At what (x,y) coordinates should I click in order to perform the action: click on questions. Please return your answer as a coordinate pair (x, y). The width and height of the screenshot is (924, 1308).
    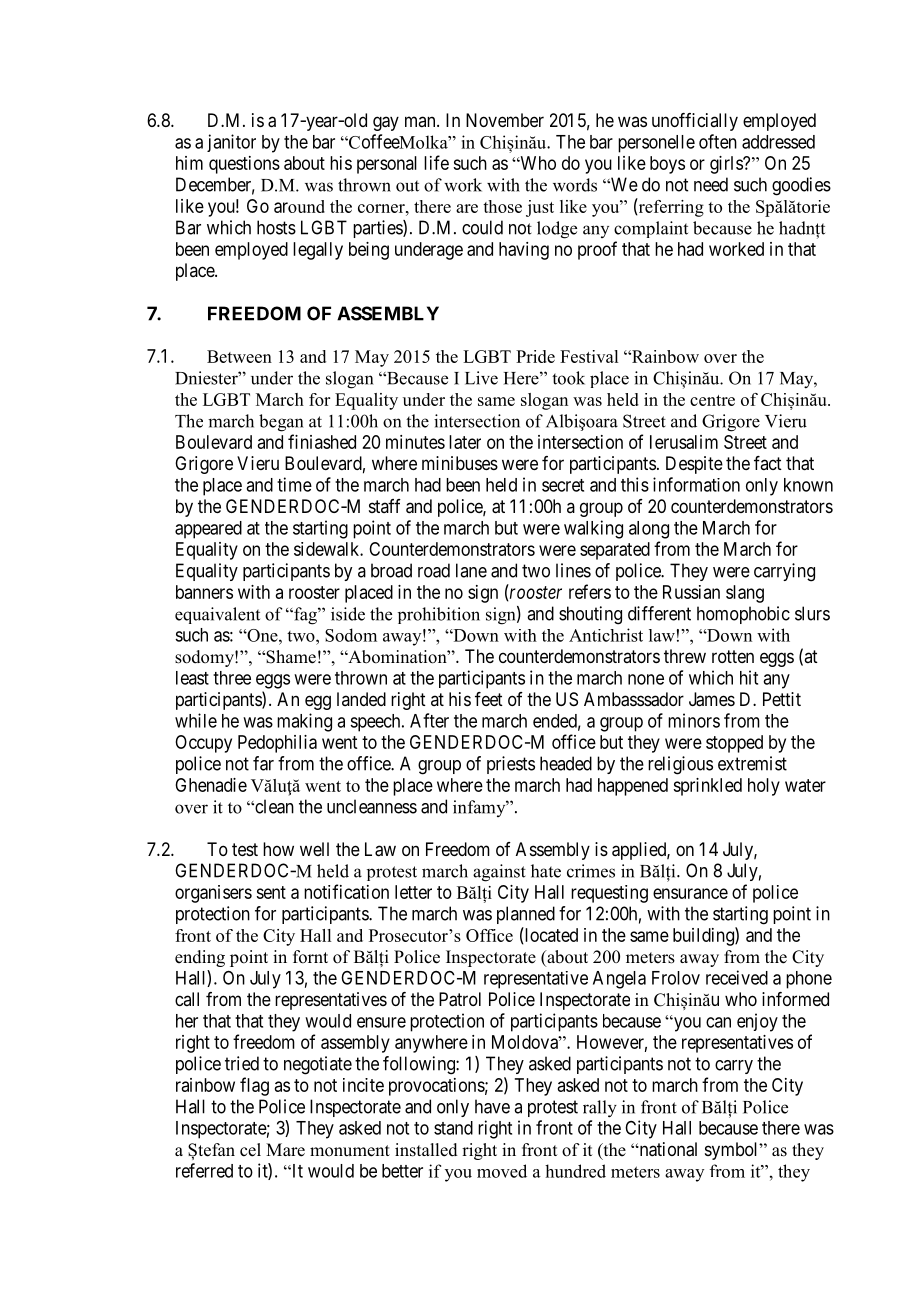
    Looking at the image, I should click on (244, 165).
